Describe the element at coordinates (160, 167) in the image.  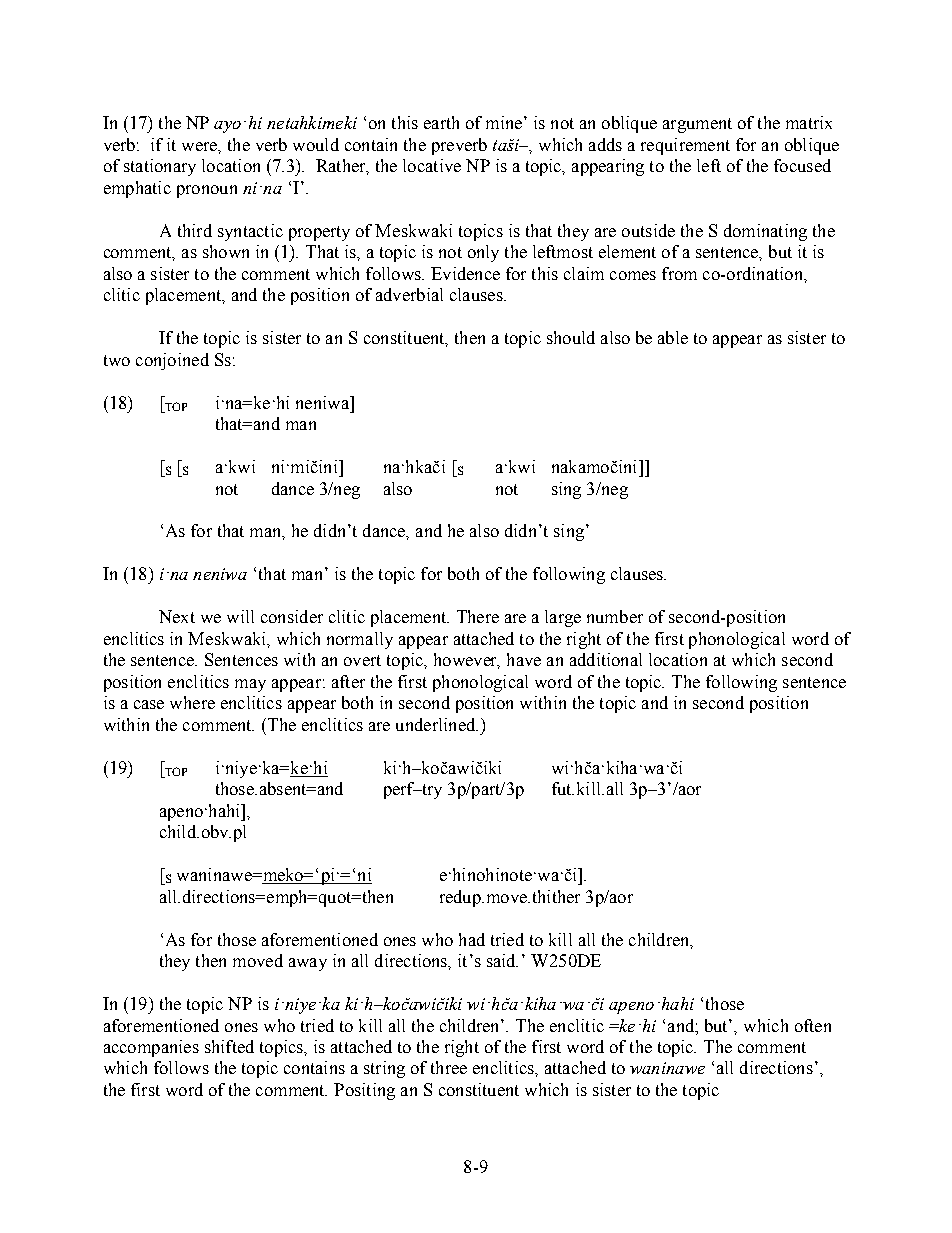
I see `stationary` at that location.
